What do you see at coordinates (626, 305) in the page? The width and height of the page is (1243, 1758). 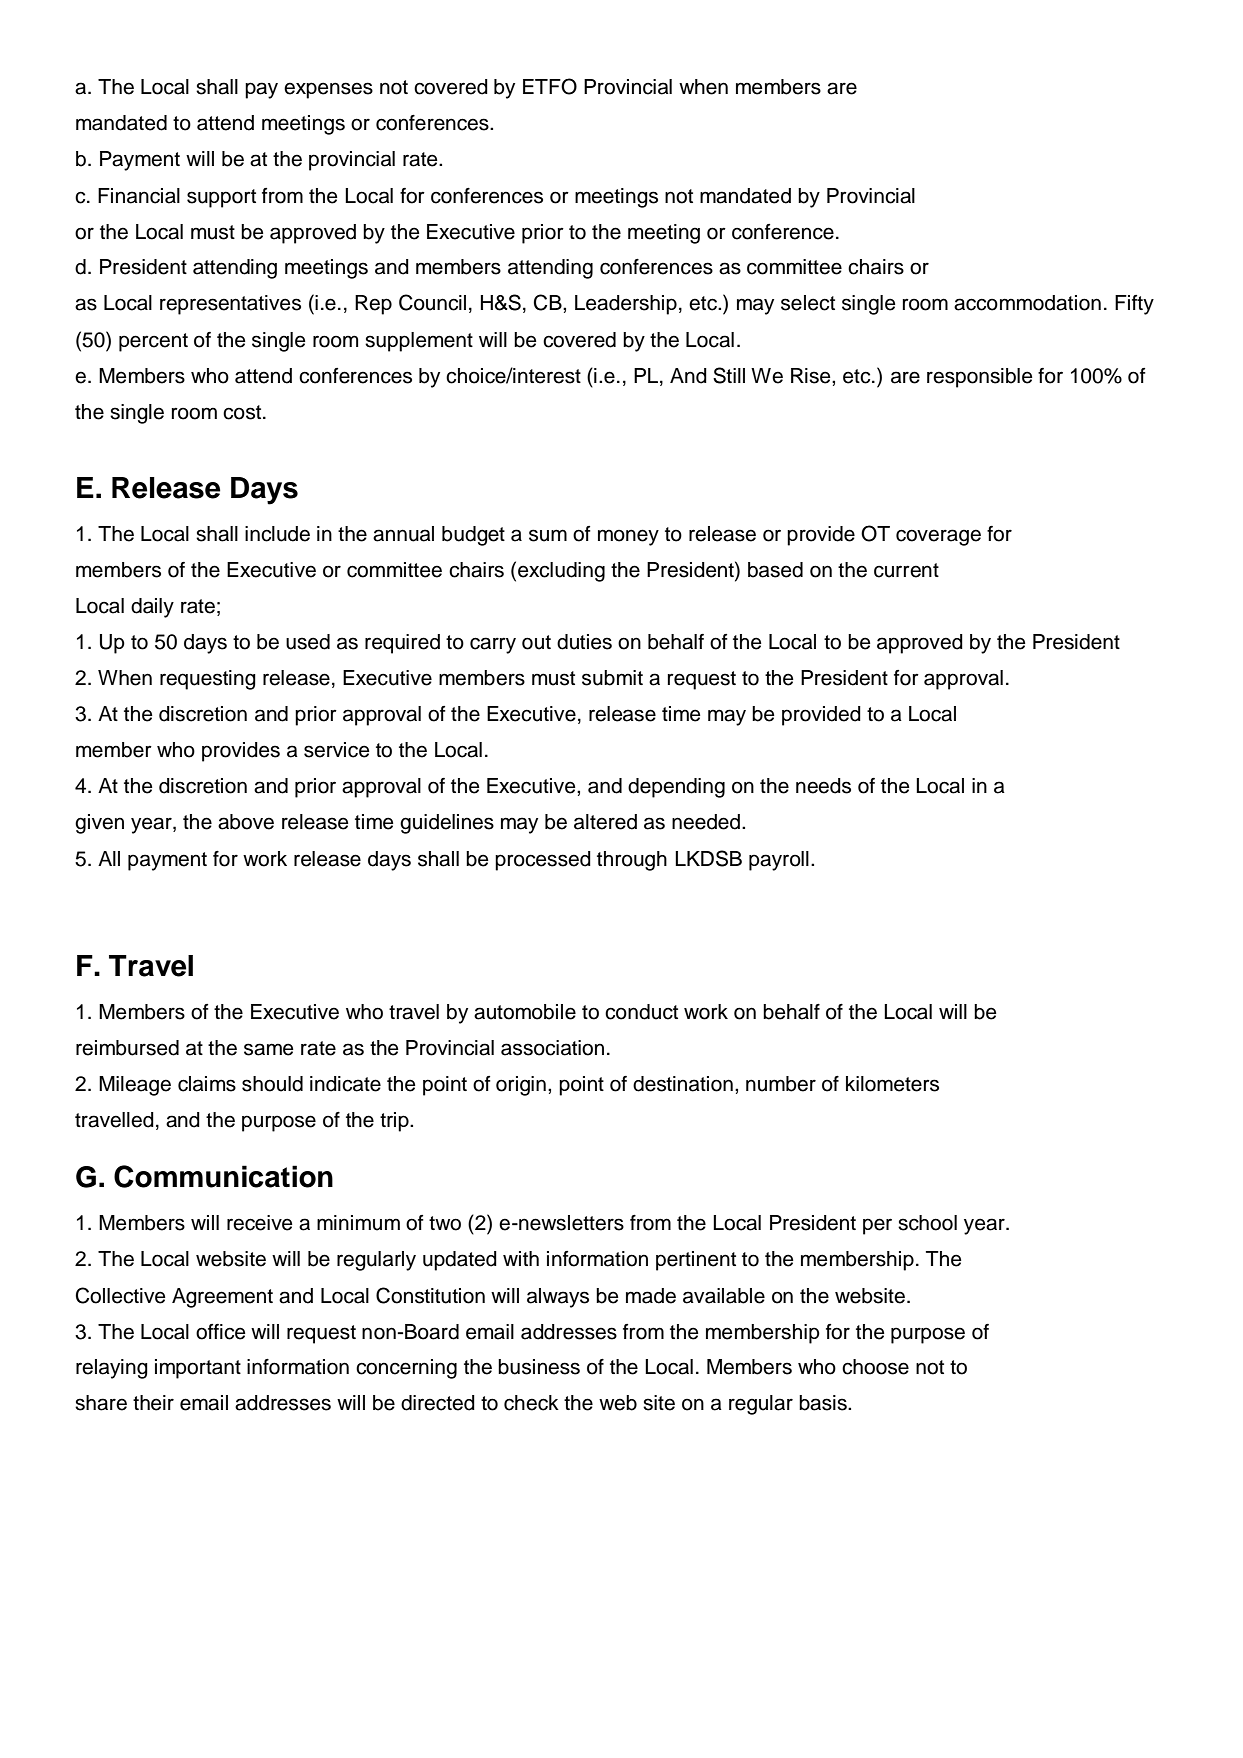 I see `Leadership` at bounding box center [626, 305].
